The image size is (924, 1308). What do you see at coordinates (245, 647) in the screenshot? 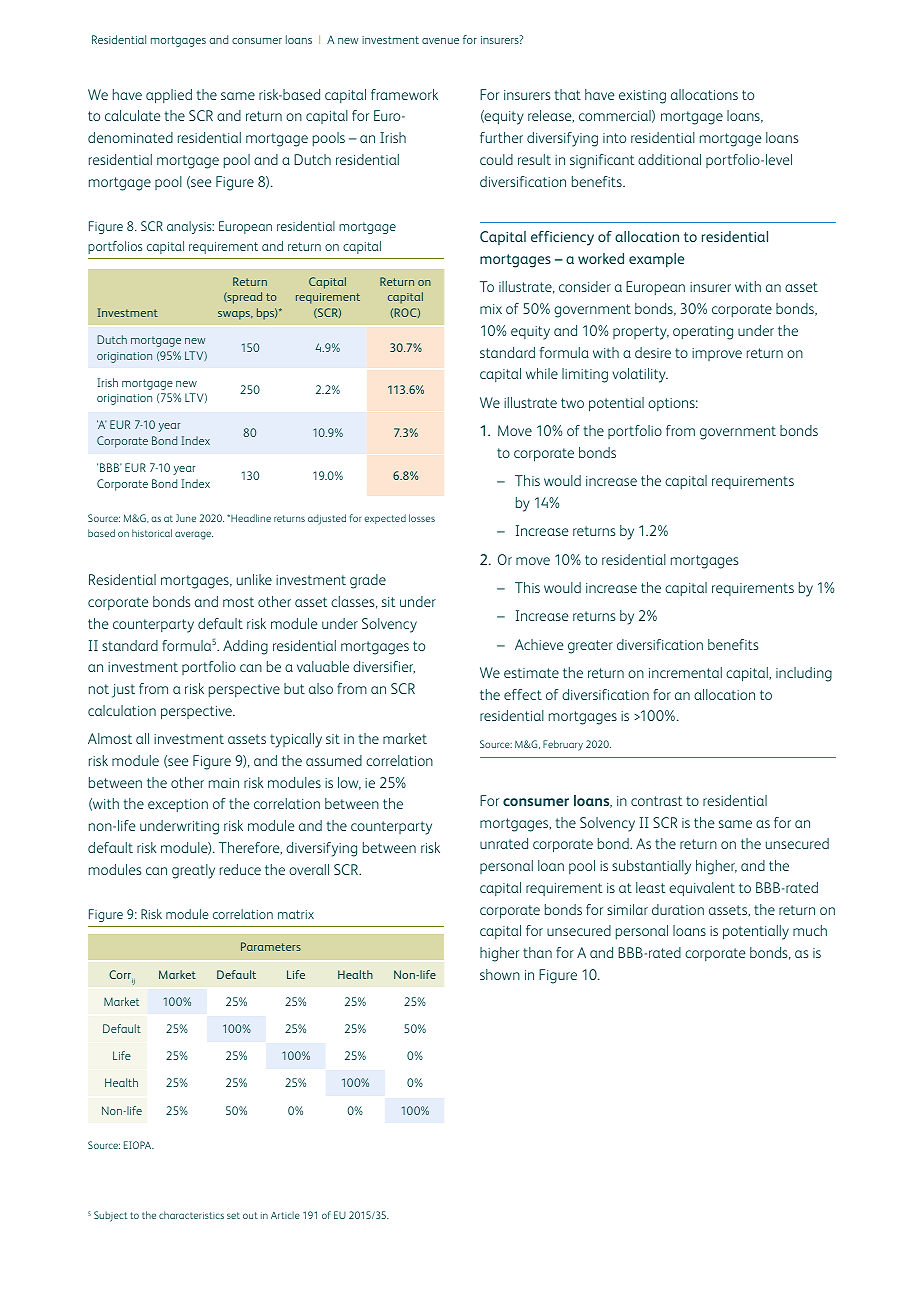
I see `Adding` at bounding box center [245, 647].
